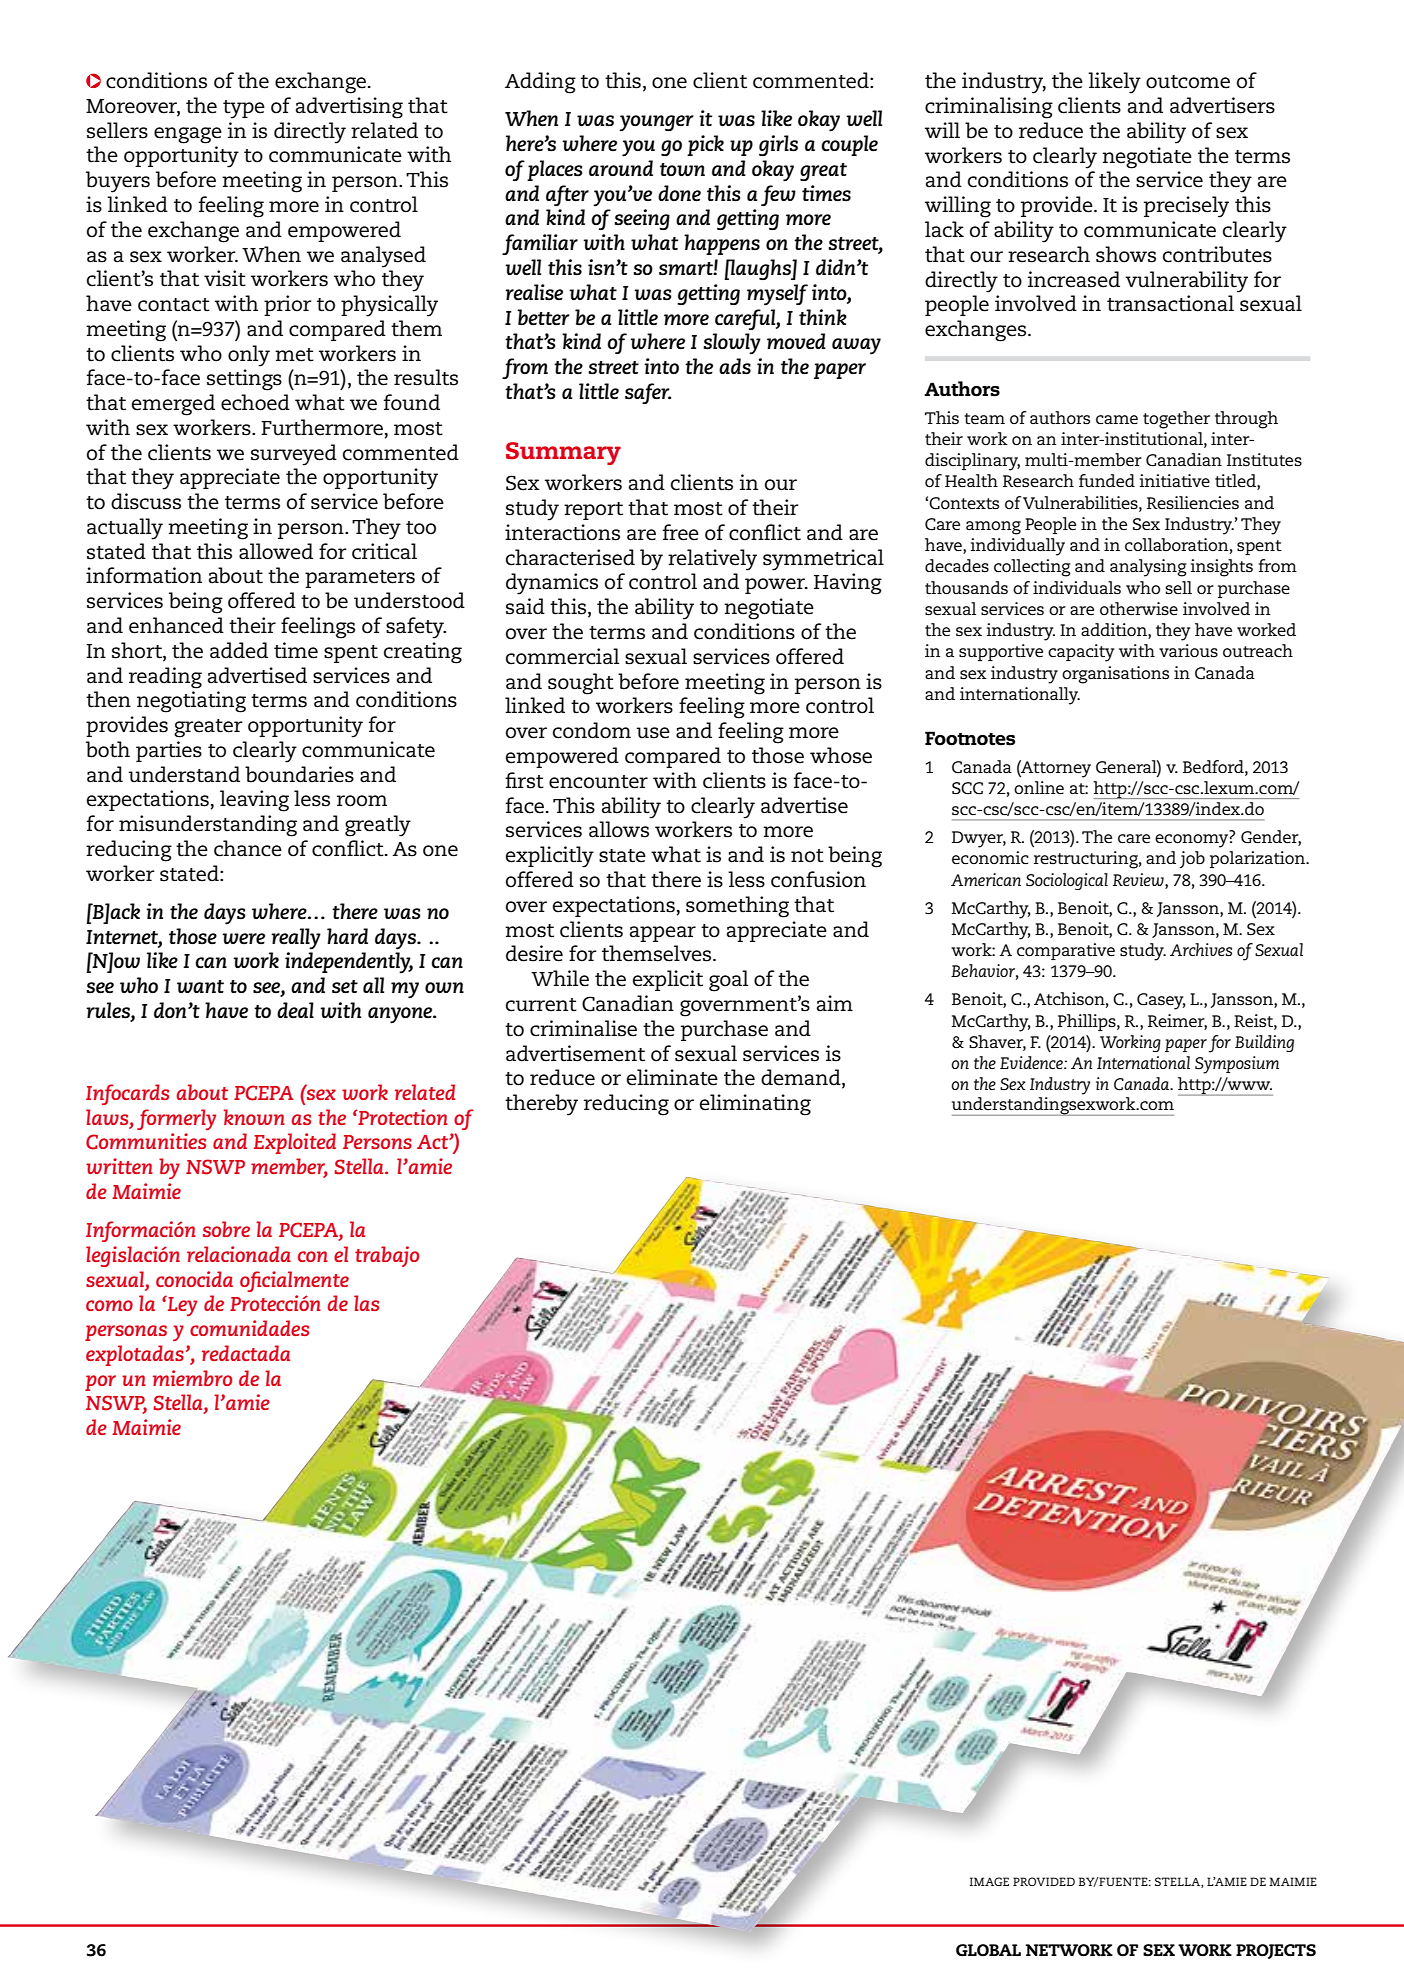 The height and width of the image is (1986, 1404). Describe the element at coordinates (244, 109) in the image. I see `type` at that location.
